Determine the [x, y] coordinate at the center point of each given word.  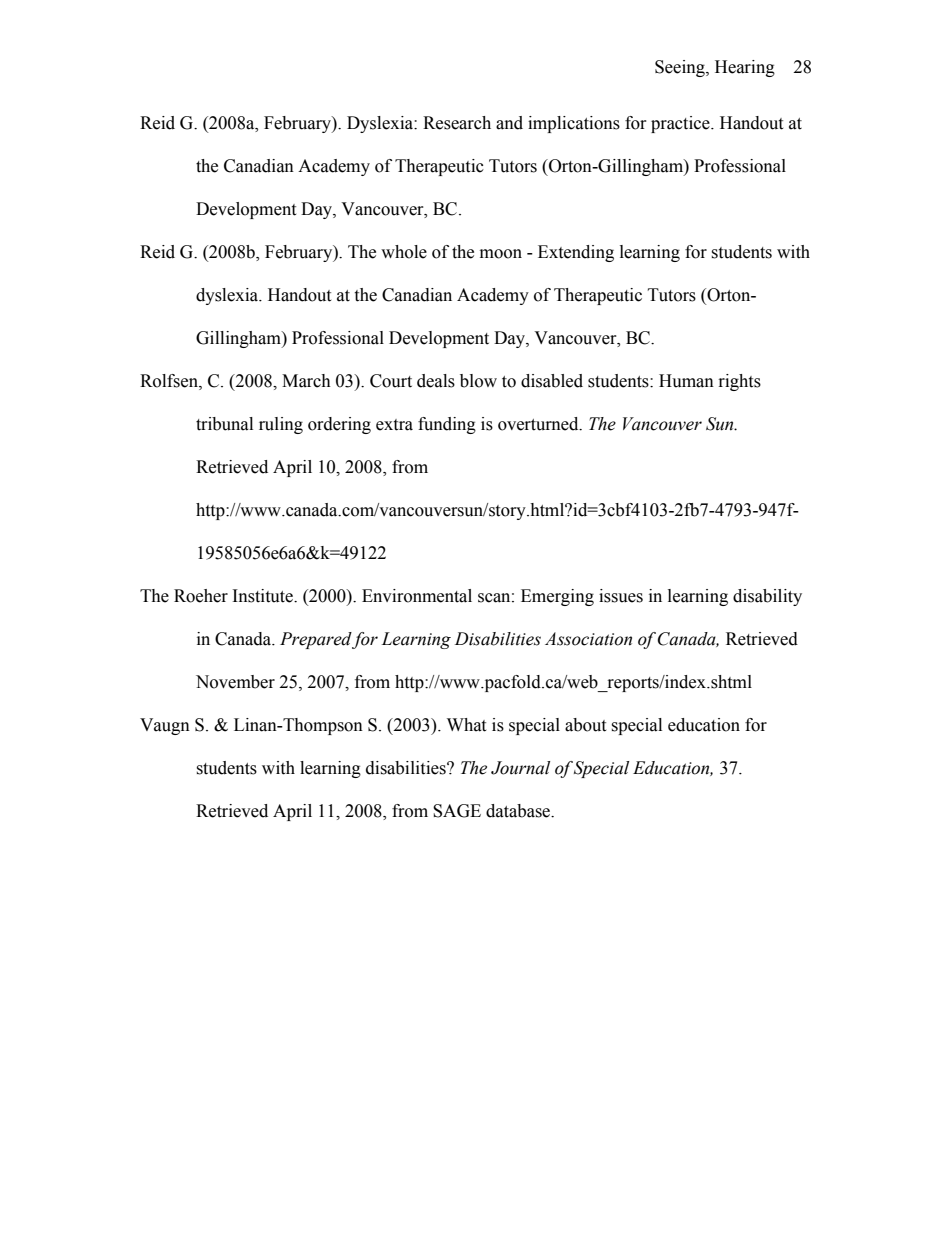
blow [478, 381]
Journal [520, 768]
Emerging [557, 597]
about [585, 725]
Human [686, 381]
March [306, 381]
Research [457, 123]
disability [767, 597]
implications [574, 124]
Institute [264, 596]
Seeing [681, 68]
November [235, 682]
